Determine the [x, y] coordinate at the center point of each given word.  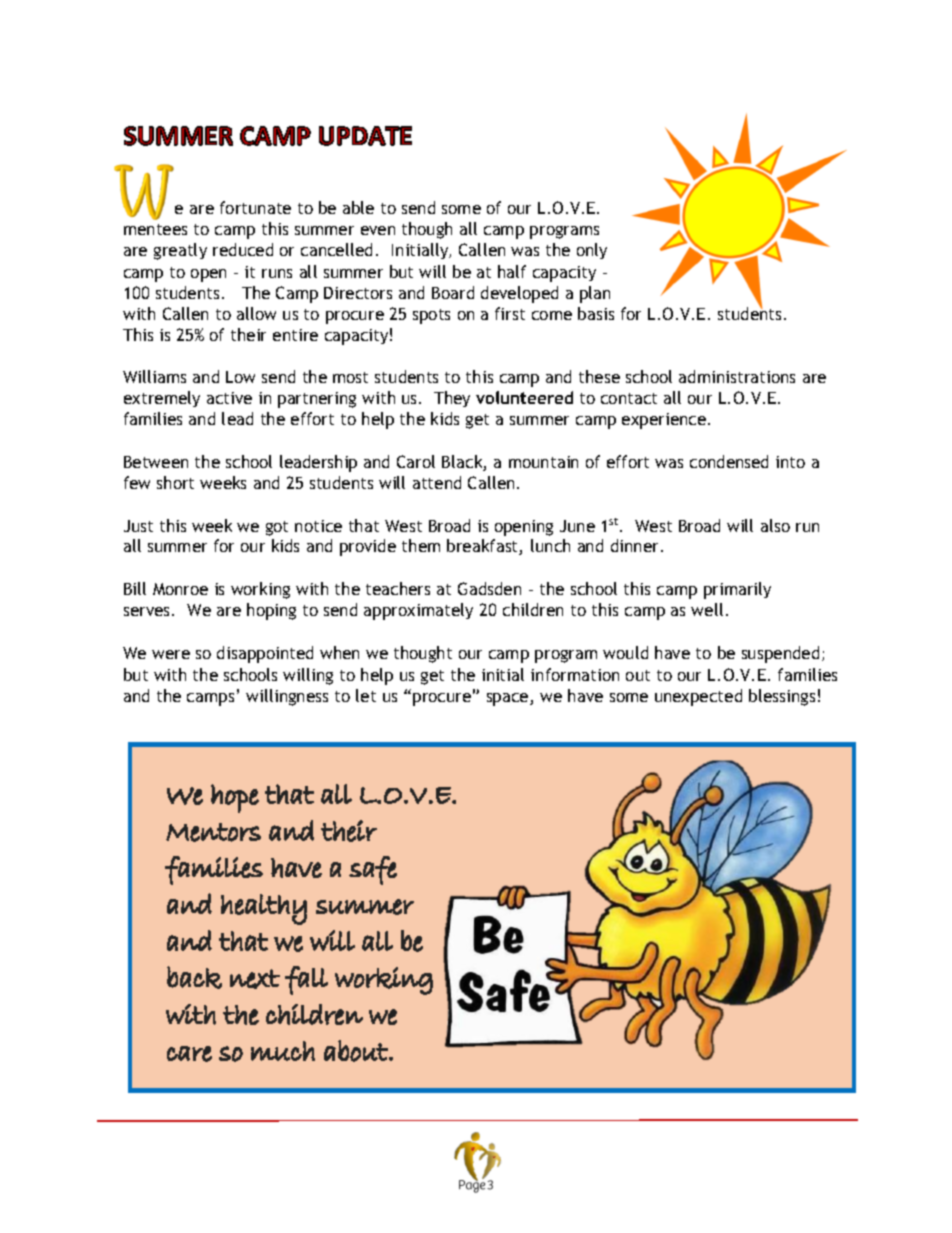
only [592, 251]
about [357, 1051]
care [189, 1054]
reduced [243, 249]
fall [306, 980]
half [512, 271]
